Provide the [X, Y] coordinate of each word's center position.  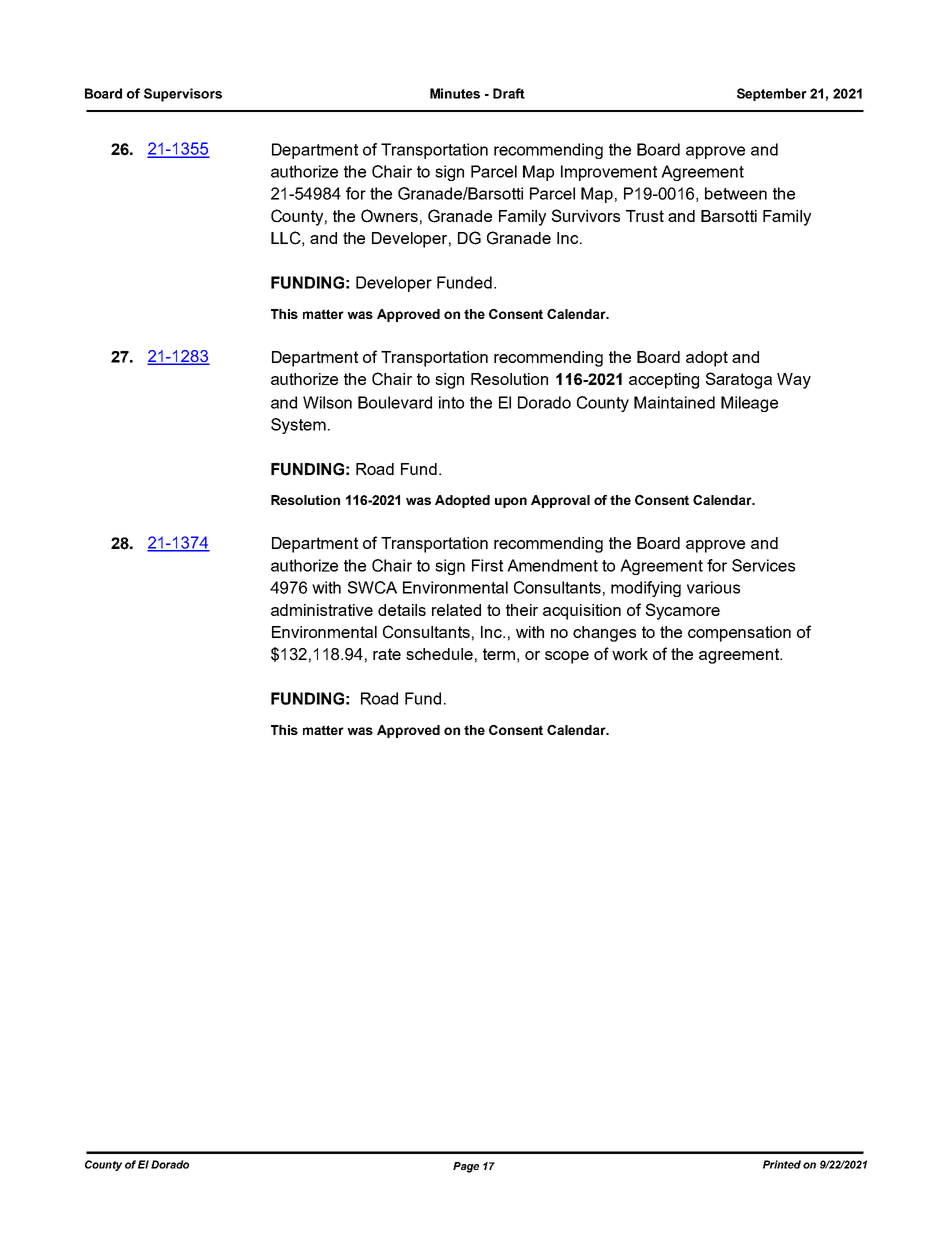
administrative [322, 610]
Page [466, 1167]
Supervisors [183, 95]
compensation [739, 634]
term [499, 654]
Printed [782, 1164]
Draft [509, 93]
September [772, 94]
